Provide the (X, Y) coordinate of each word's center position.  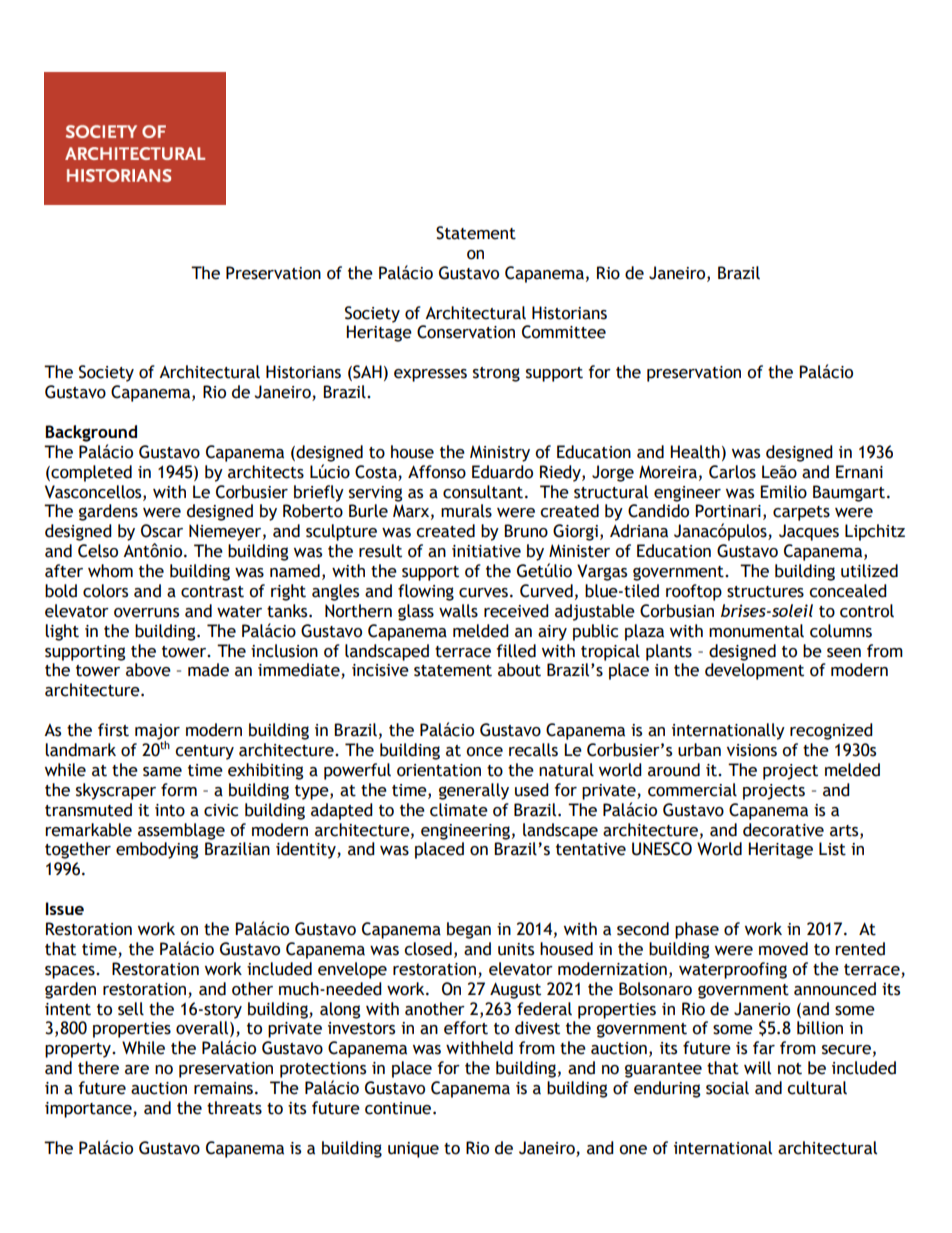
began (469, 930)
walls (458, 611)
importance (89, 1110)
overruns (146, 613)
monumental (756, 631)
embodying (157, 850)
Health (695, 452)
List (832, 849)
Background (91, 433)
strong (496, 374)
